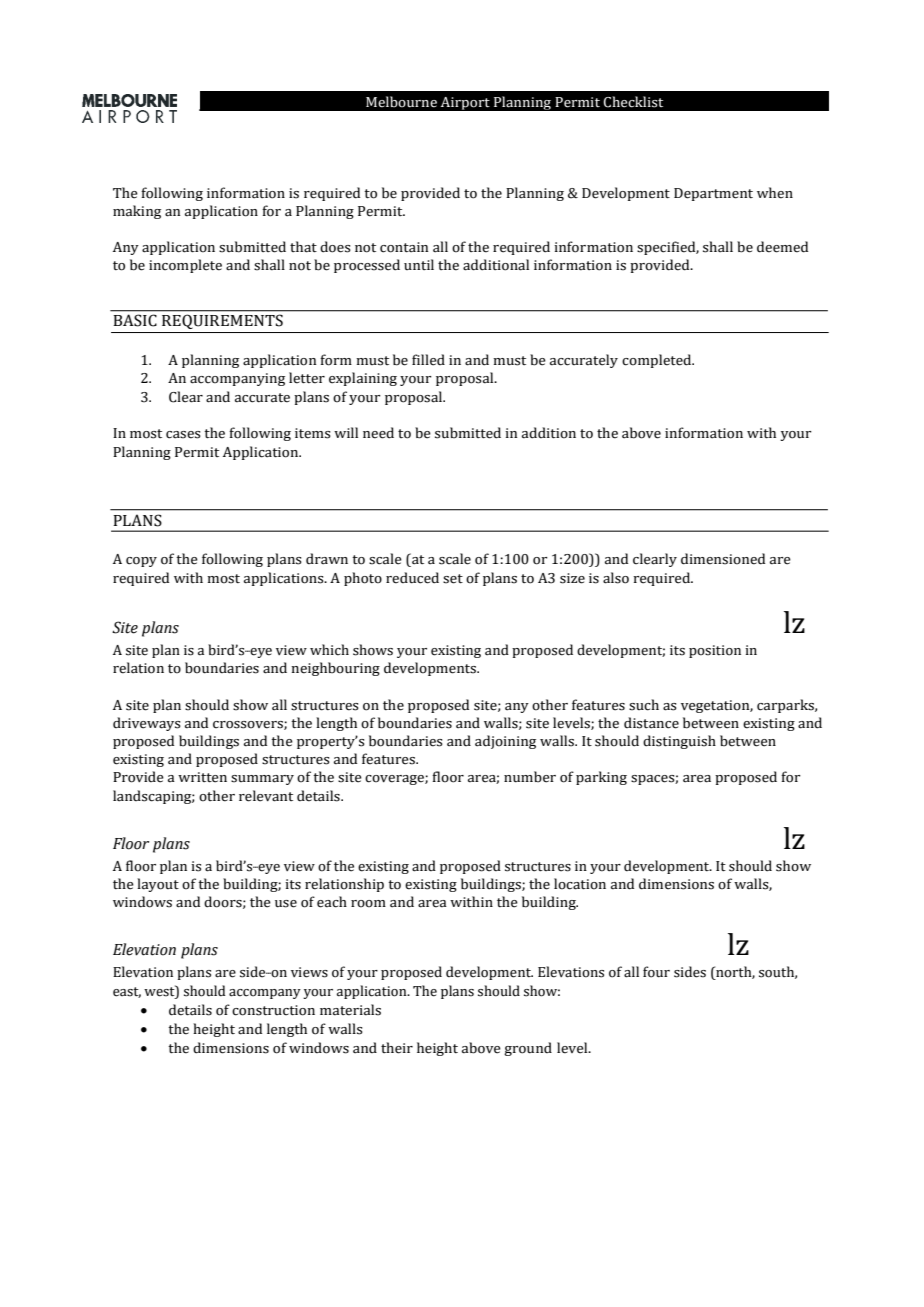 This screenshot has height=1307, width=924. I want to click on four, so click(656, 972).
